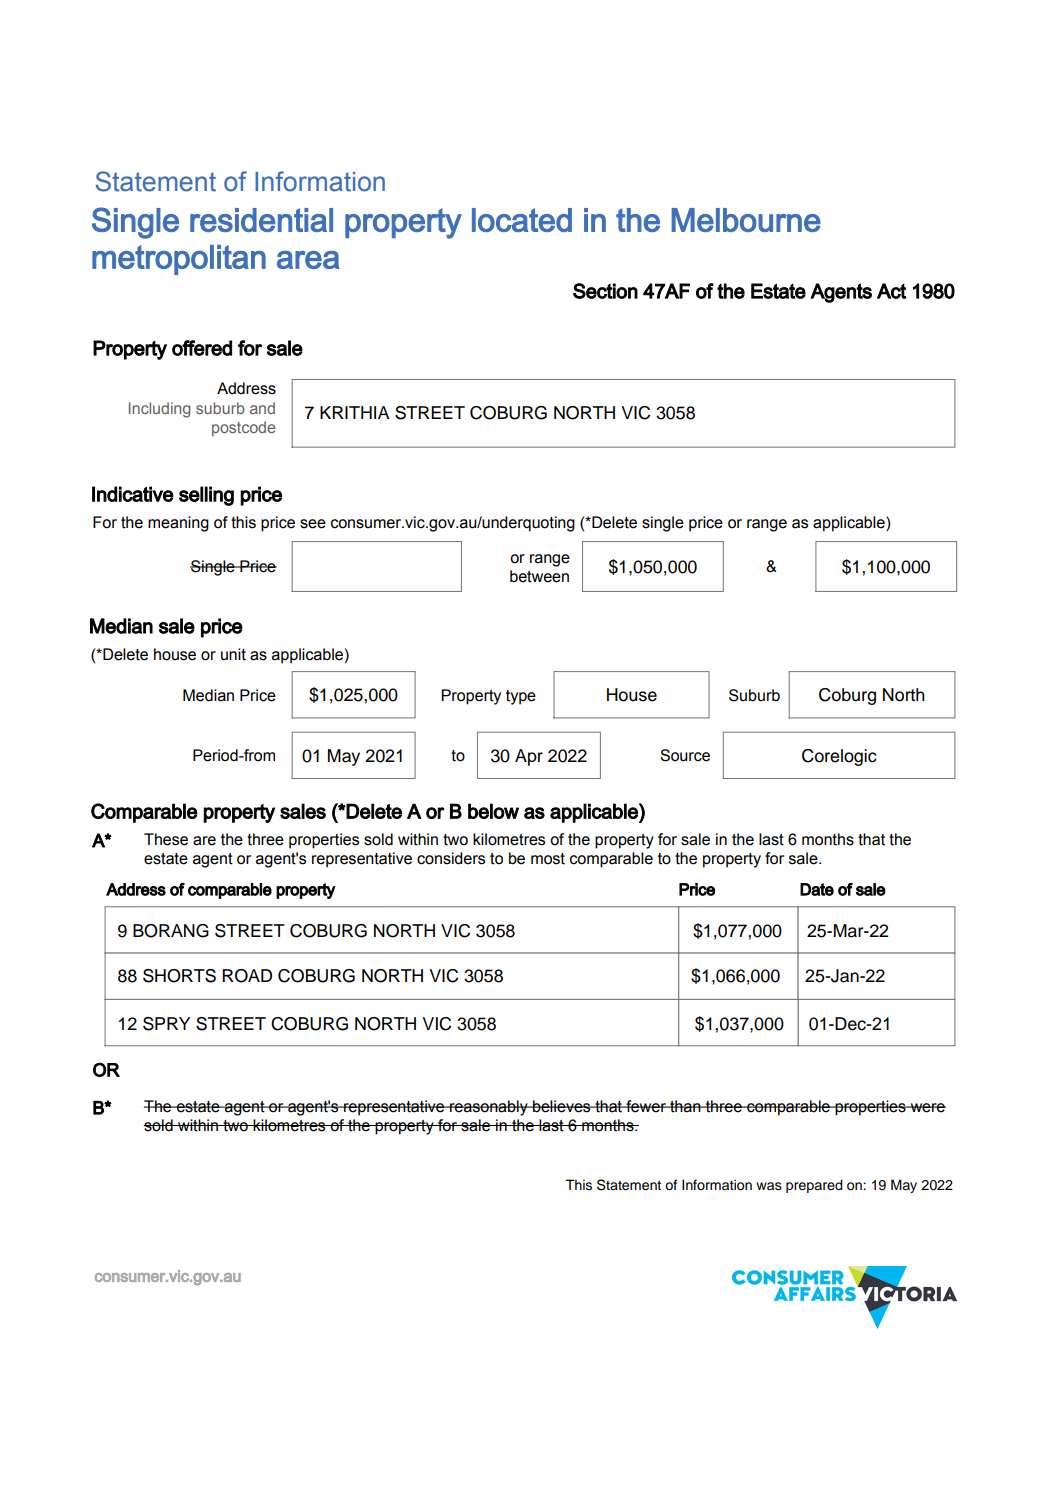 The height and width of the screenshot is (1500, 1060). Describe the element at coordinates (166, 1024) in the screenshot. I see `SPRY` at that location.
